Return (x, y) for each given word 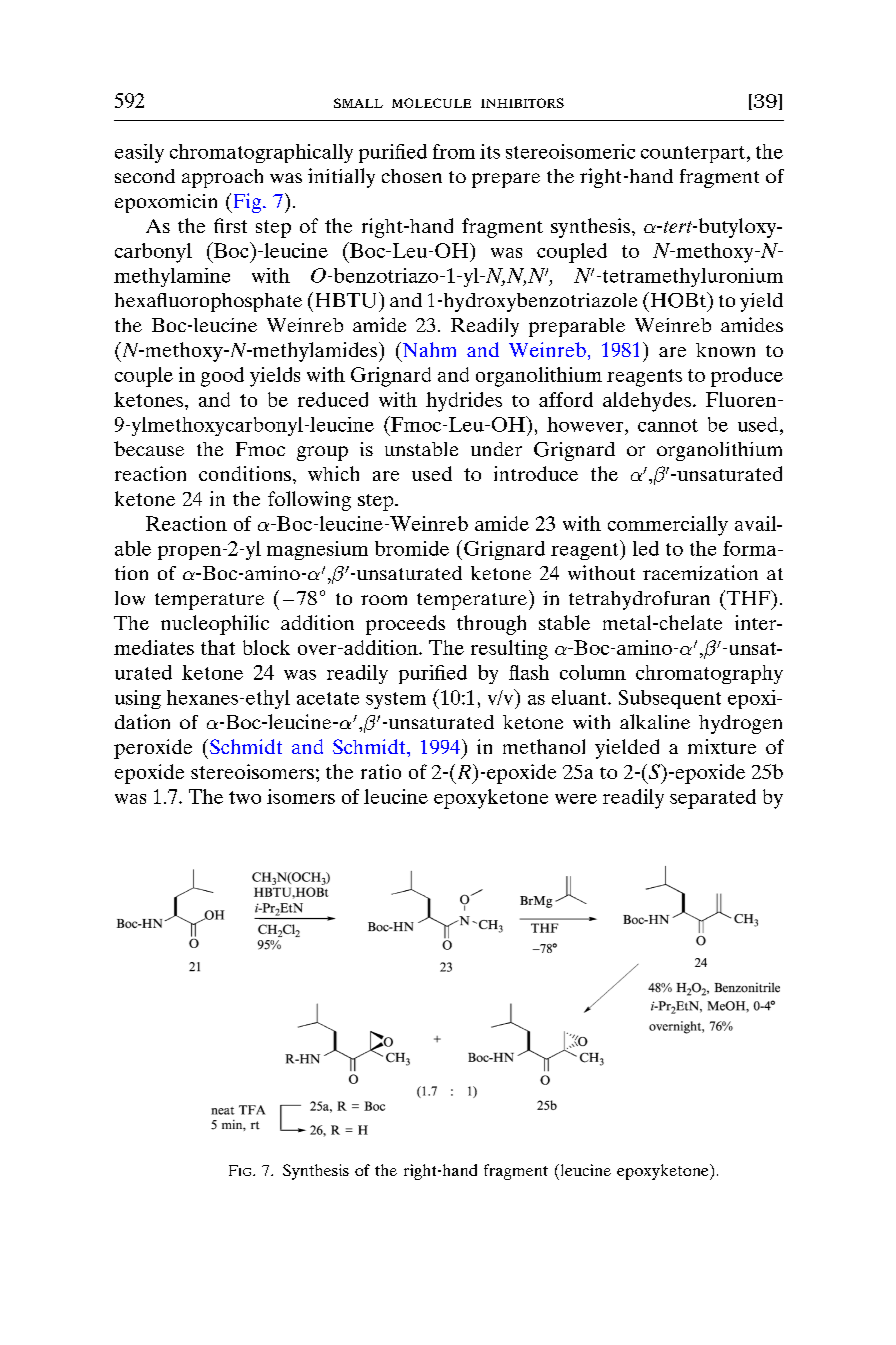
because (149, 448)
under (496, 449)
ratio (381, 771)
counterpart (693, 154)
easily (139, 153)
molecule (431, 103)
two (245, 797)
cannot (668, 425)
